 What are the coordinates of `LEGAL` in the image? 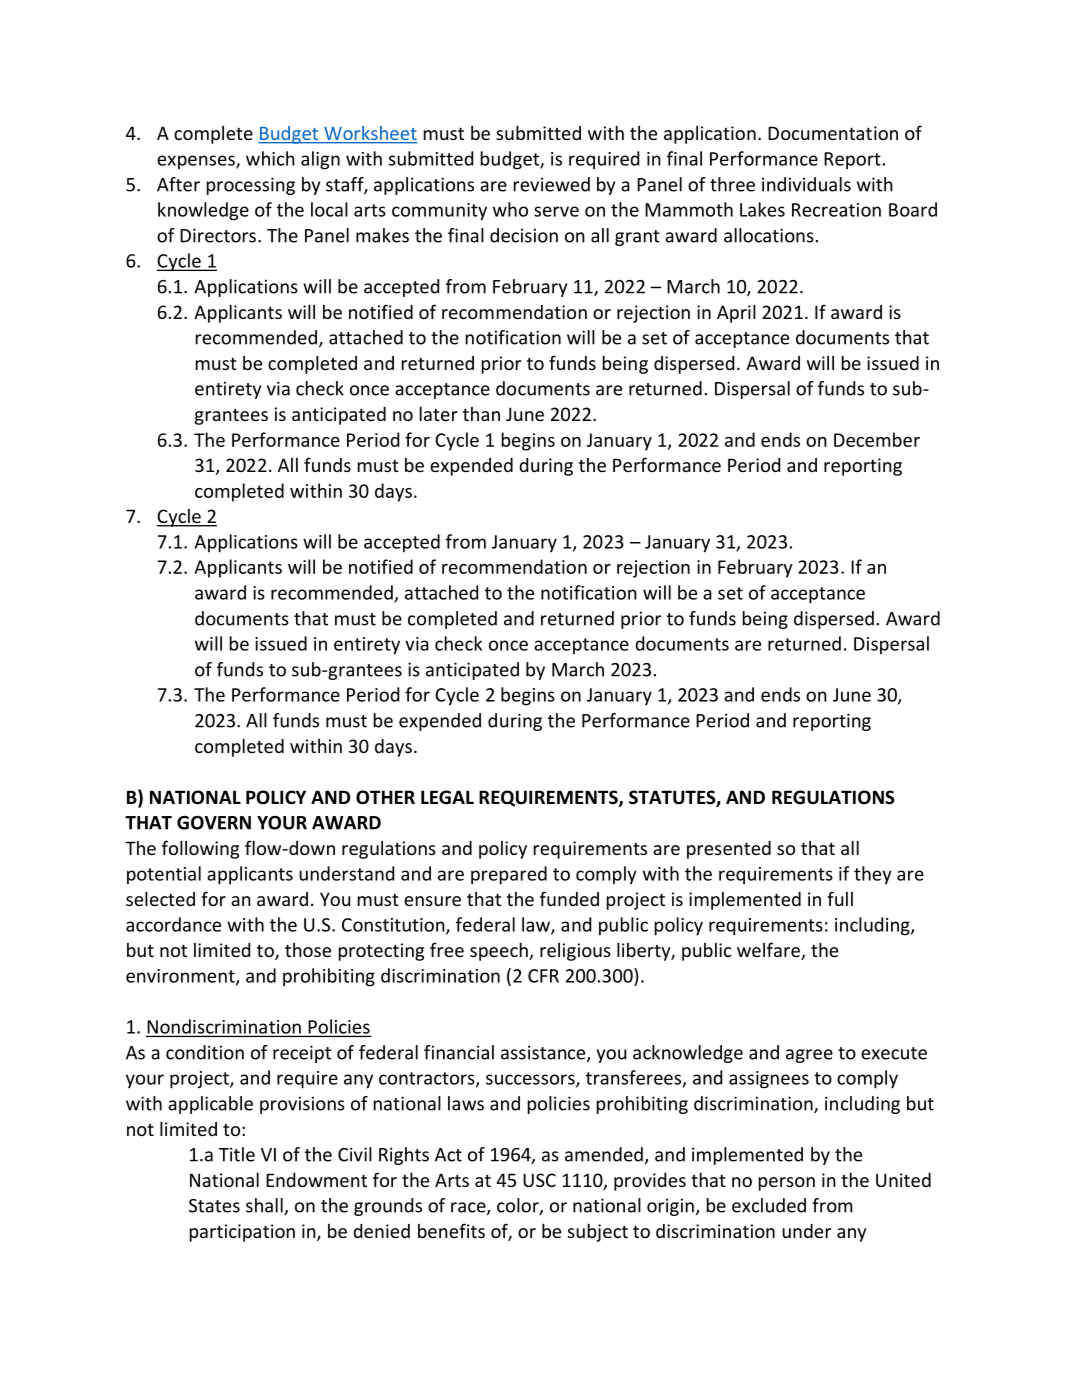 It's located at (447, 797).
